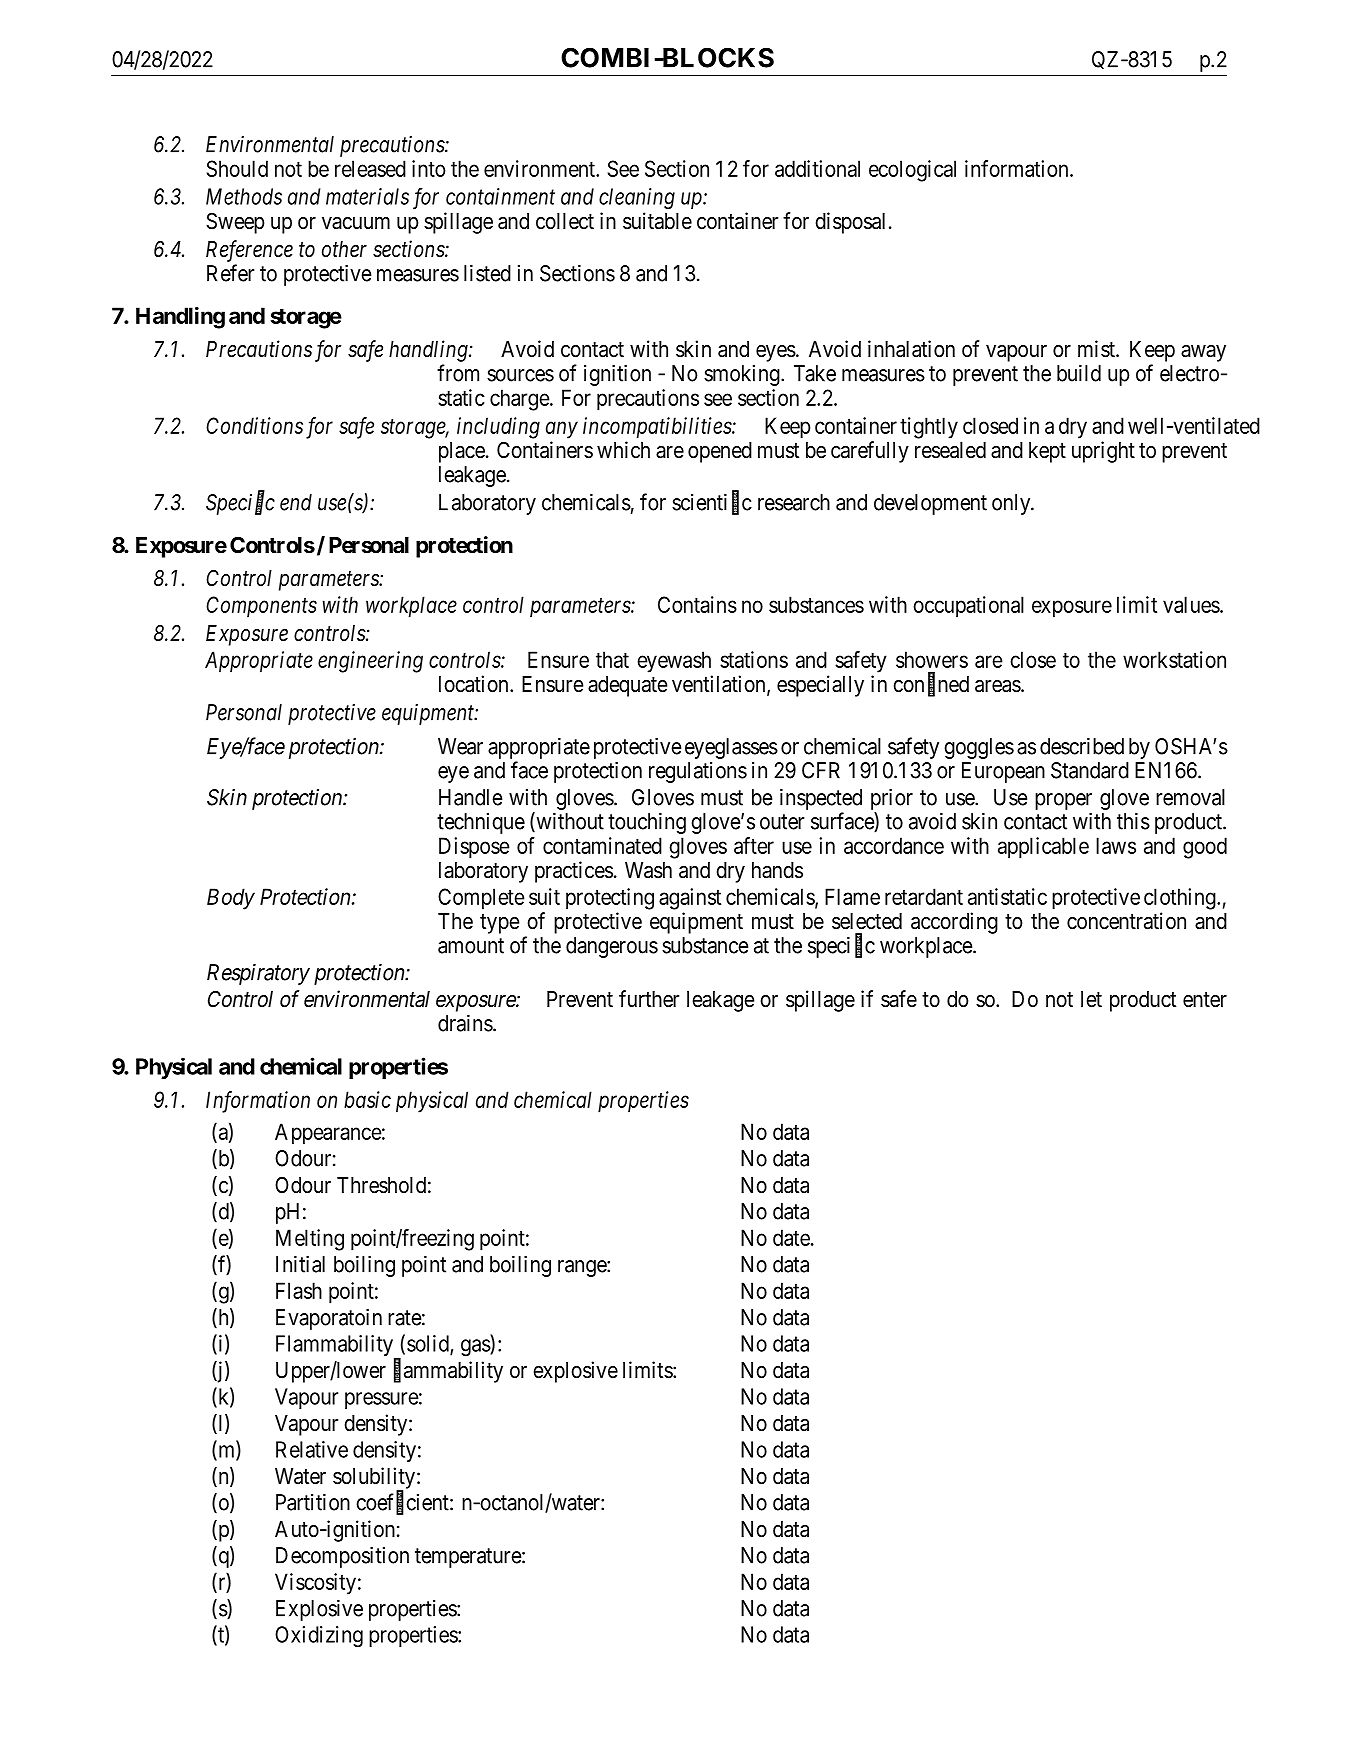 This page has height=1753, width=1354. I want to click on date, so click(791, 1237).
